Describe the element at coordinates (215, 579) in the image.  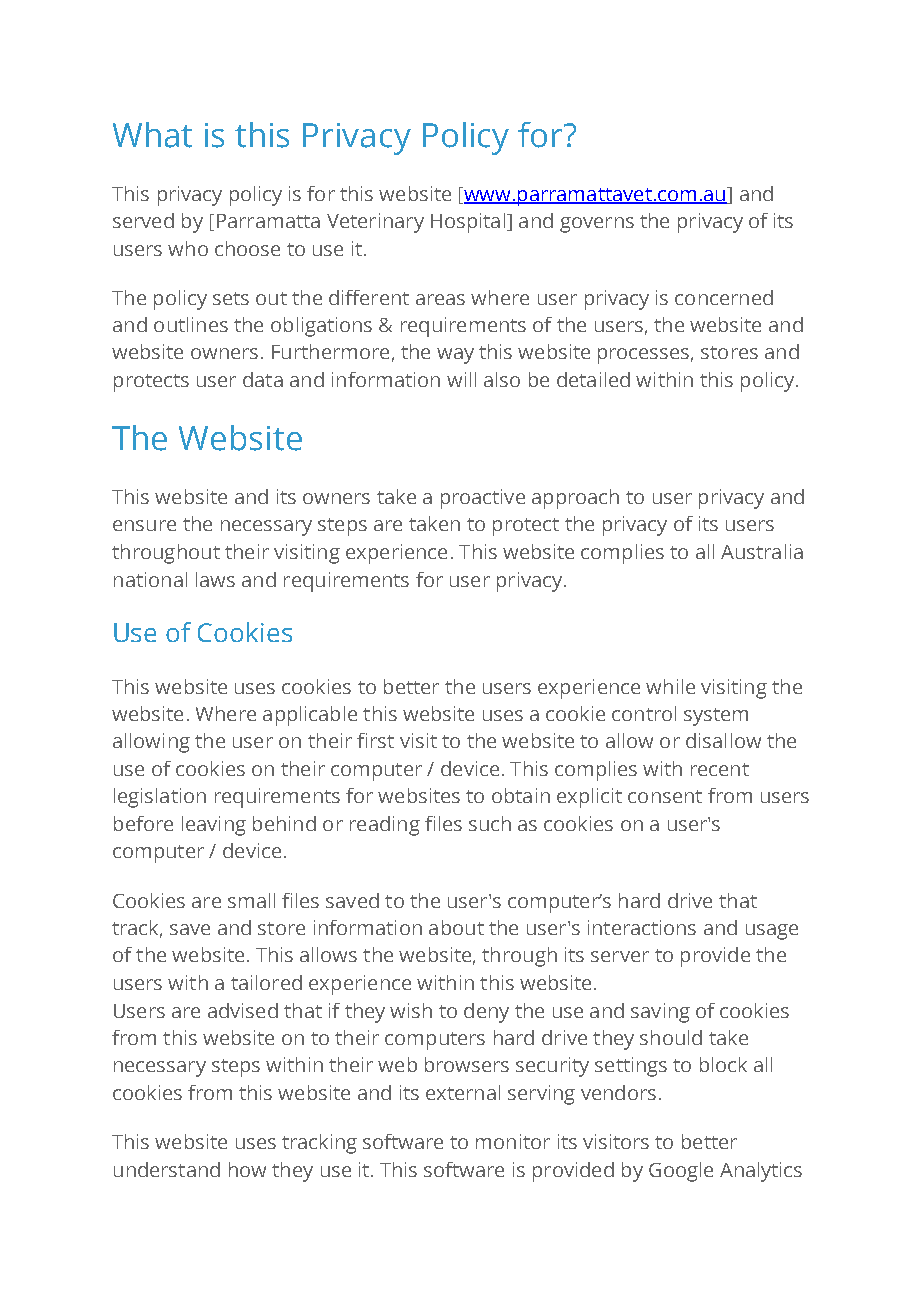
I see `laws` at that location.
